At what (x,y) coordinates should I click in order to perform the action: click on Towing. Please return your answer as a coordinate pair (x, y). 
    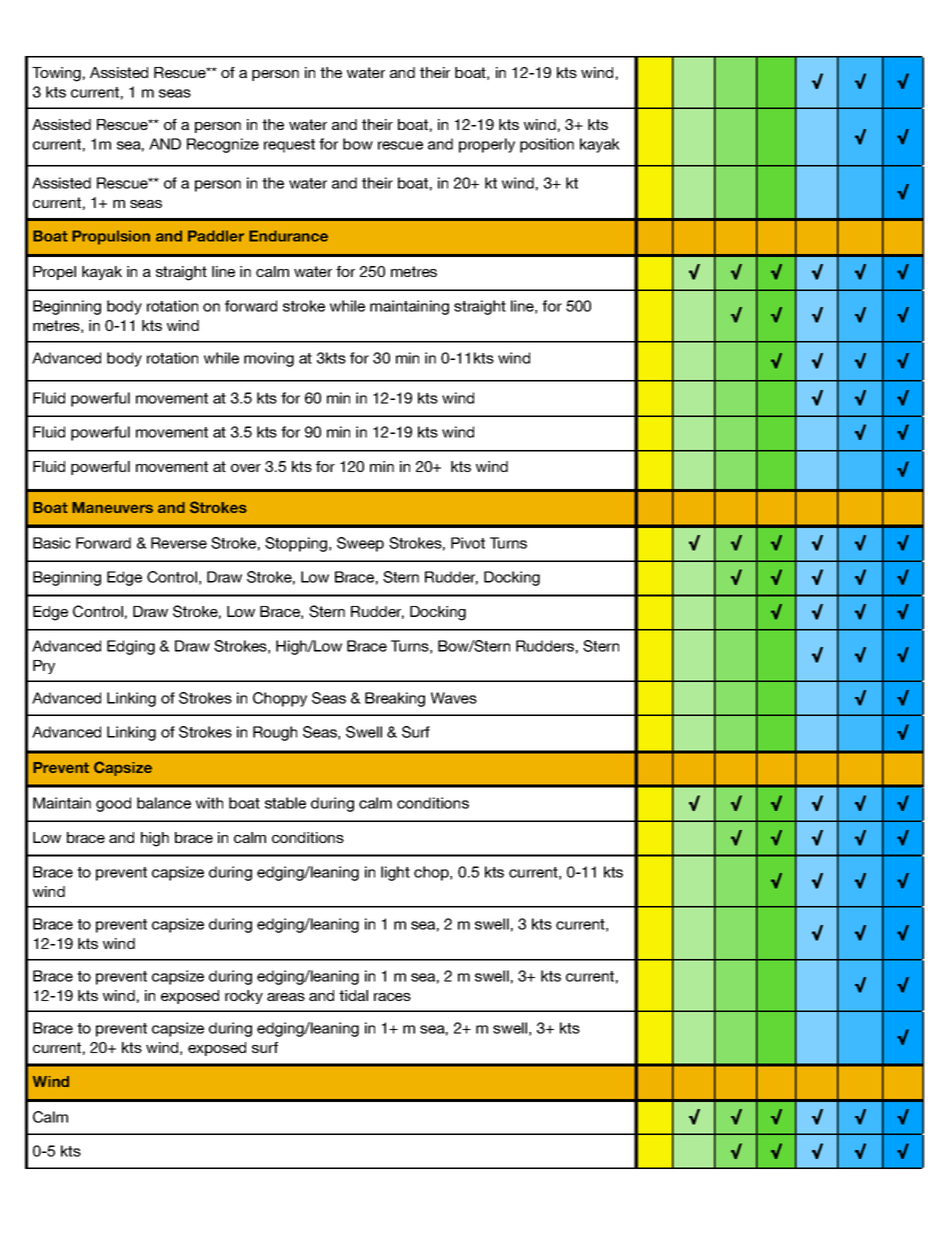
    Looking at the image, I should click on (56, 74).
